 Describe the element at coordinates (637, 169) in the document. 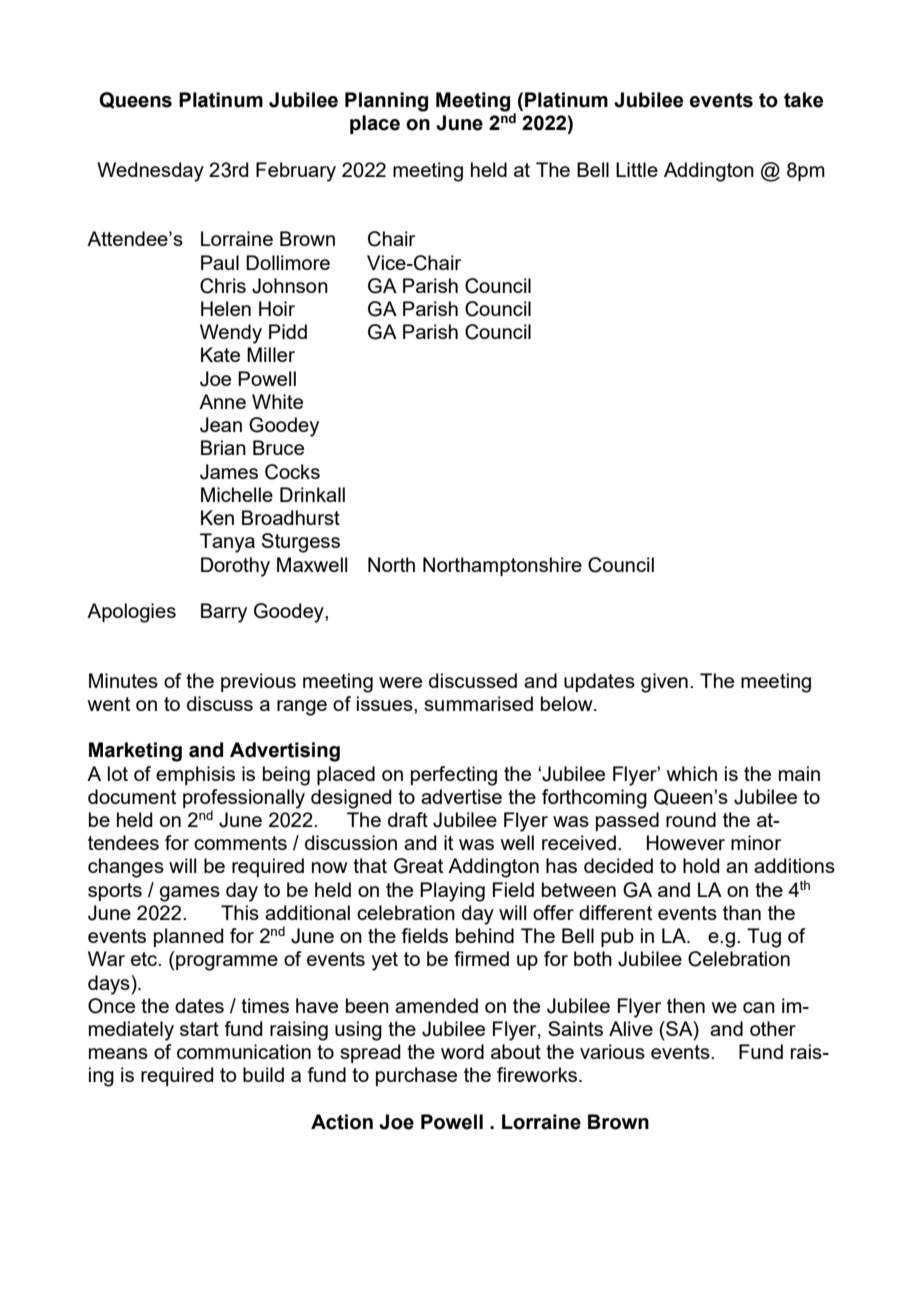

I see `Little` at that location.
